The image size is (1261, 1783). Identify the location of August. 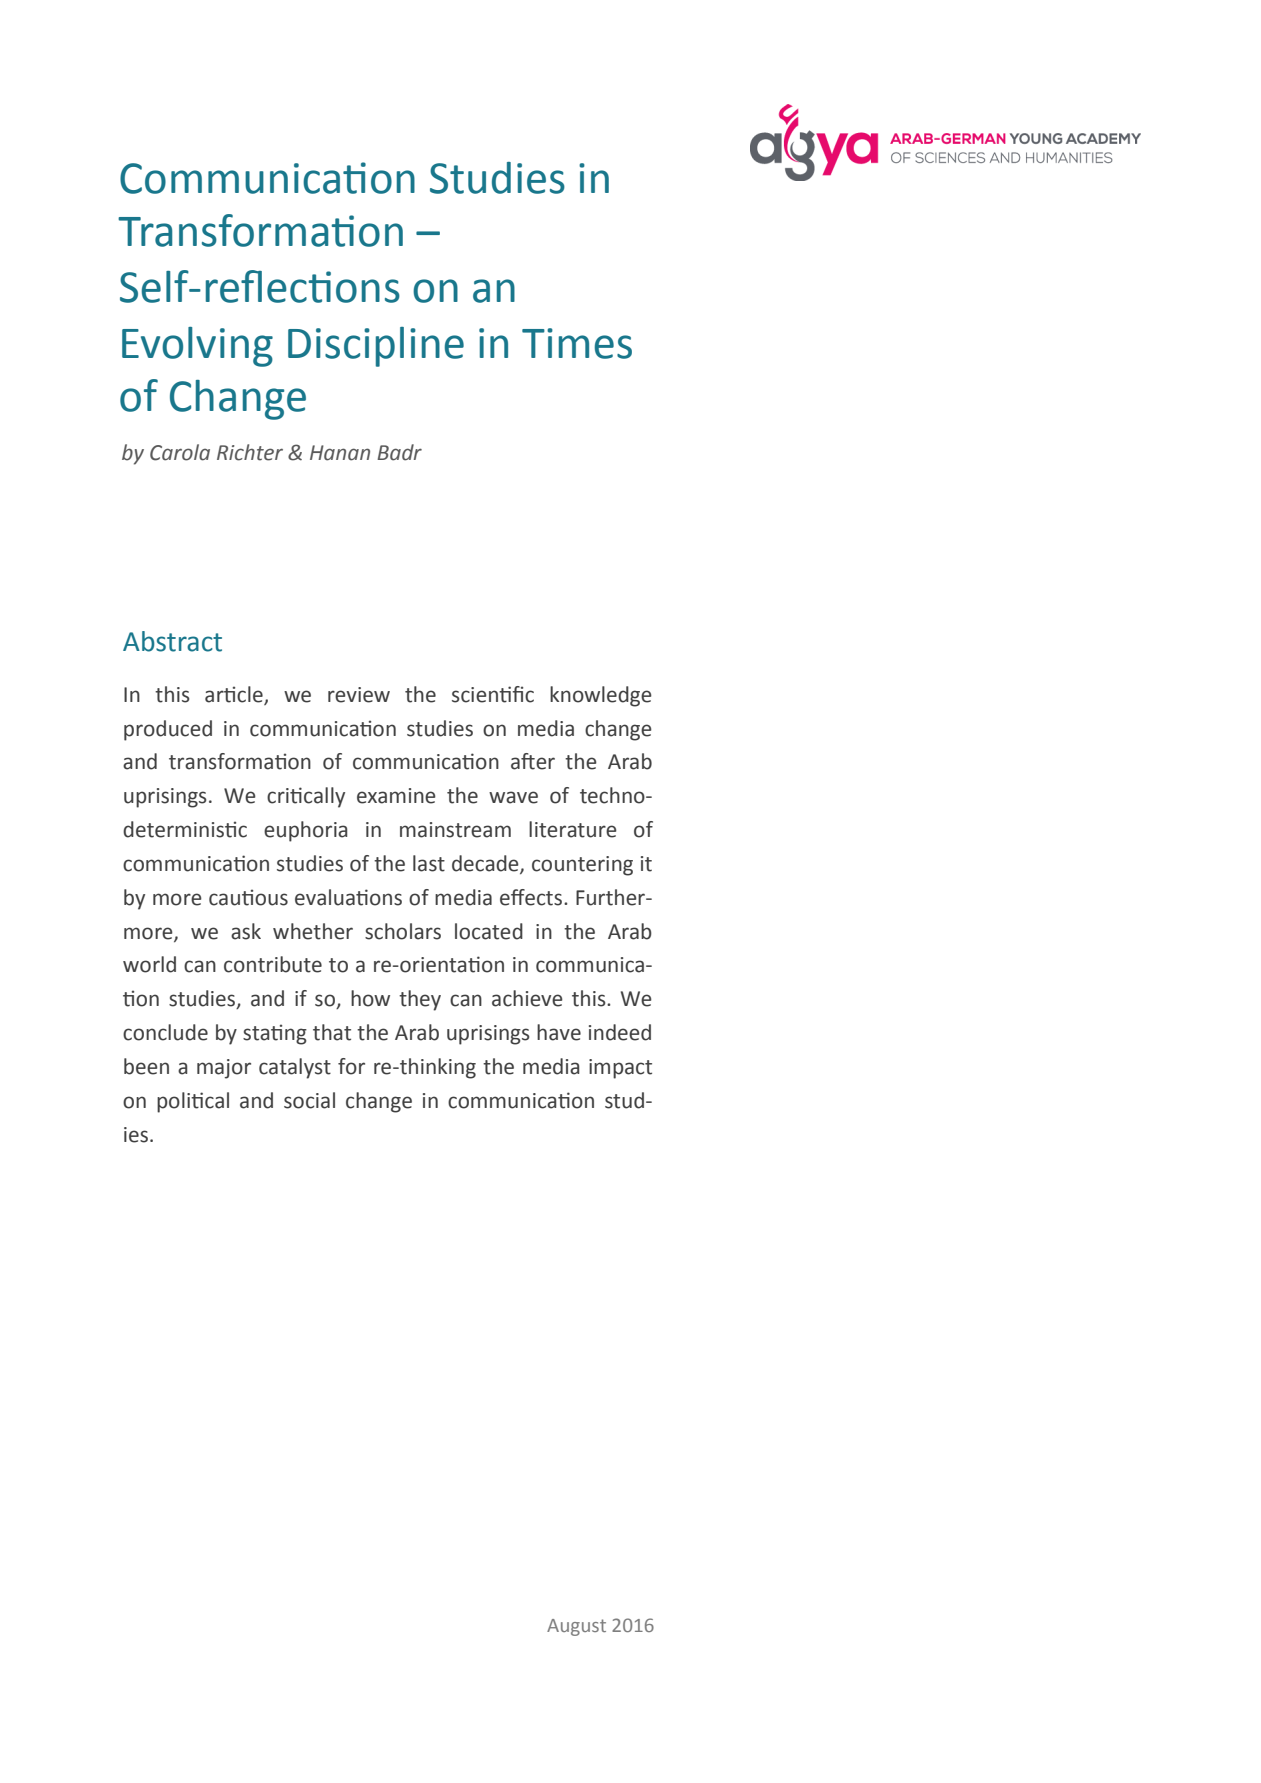
(576, 1627).
